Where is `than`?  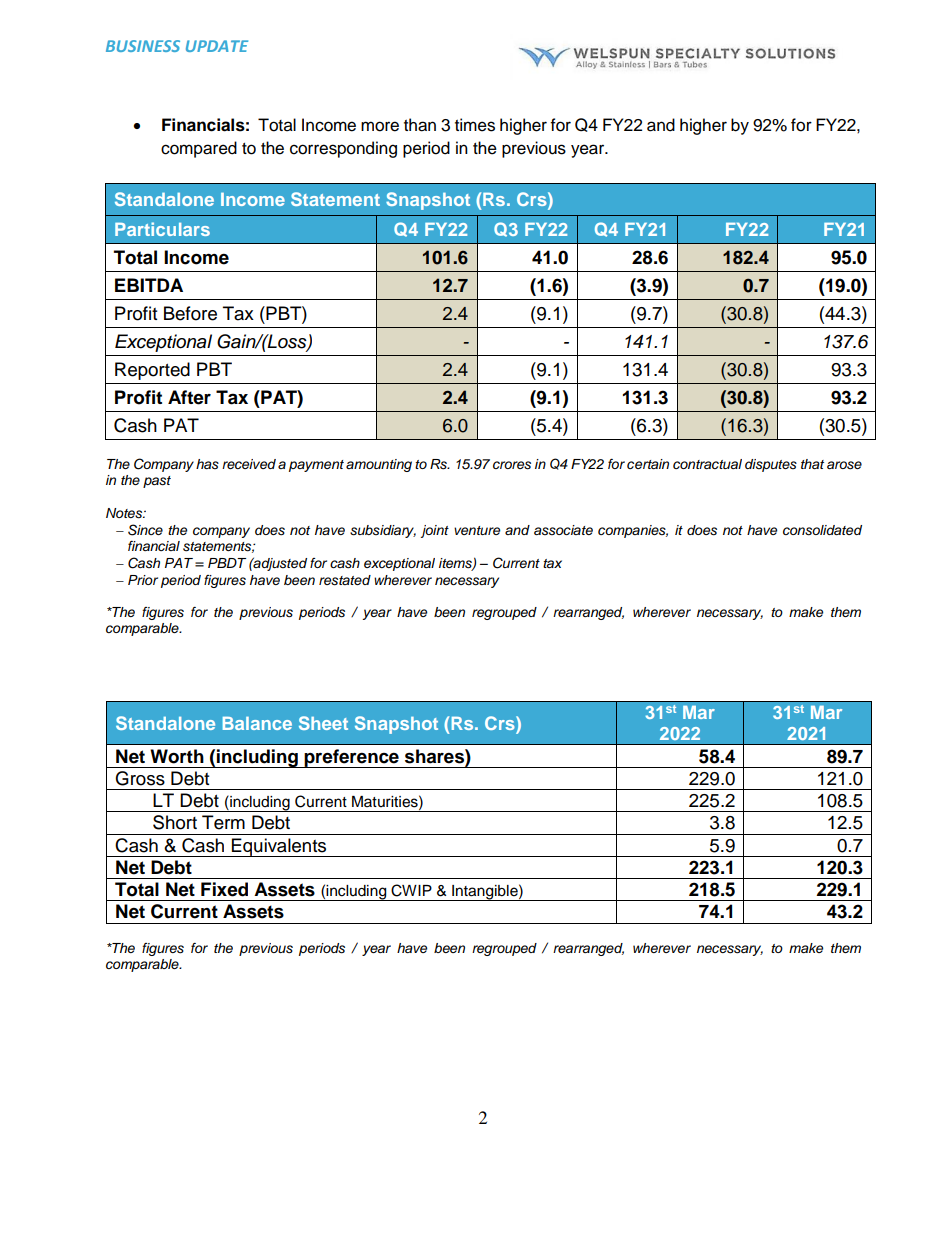
than is located at coordinates (420, 125).
